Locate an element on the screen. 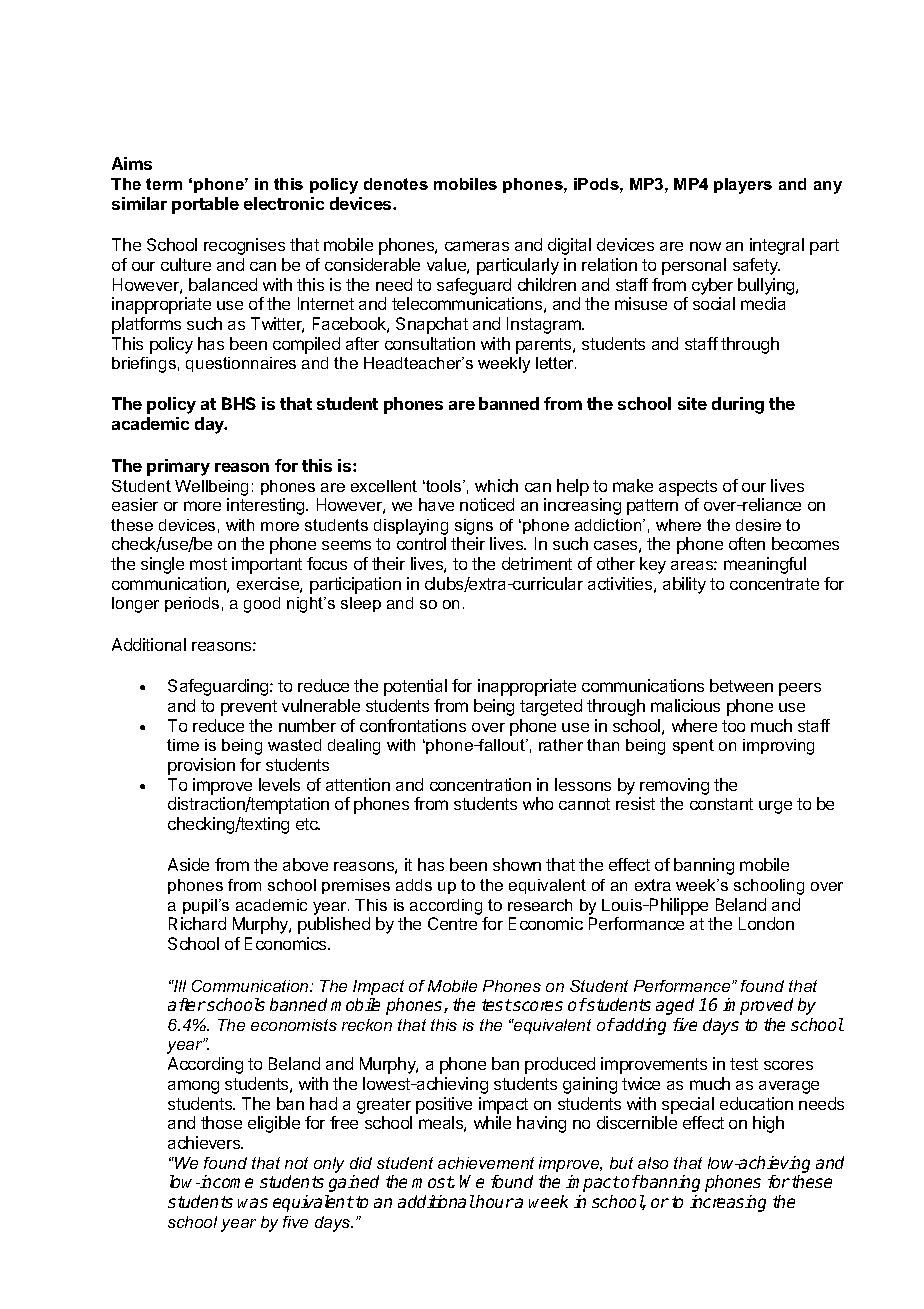 This screenshot has height=1309, width=924. BHS is located at coordinates (239, 403).
